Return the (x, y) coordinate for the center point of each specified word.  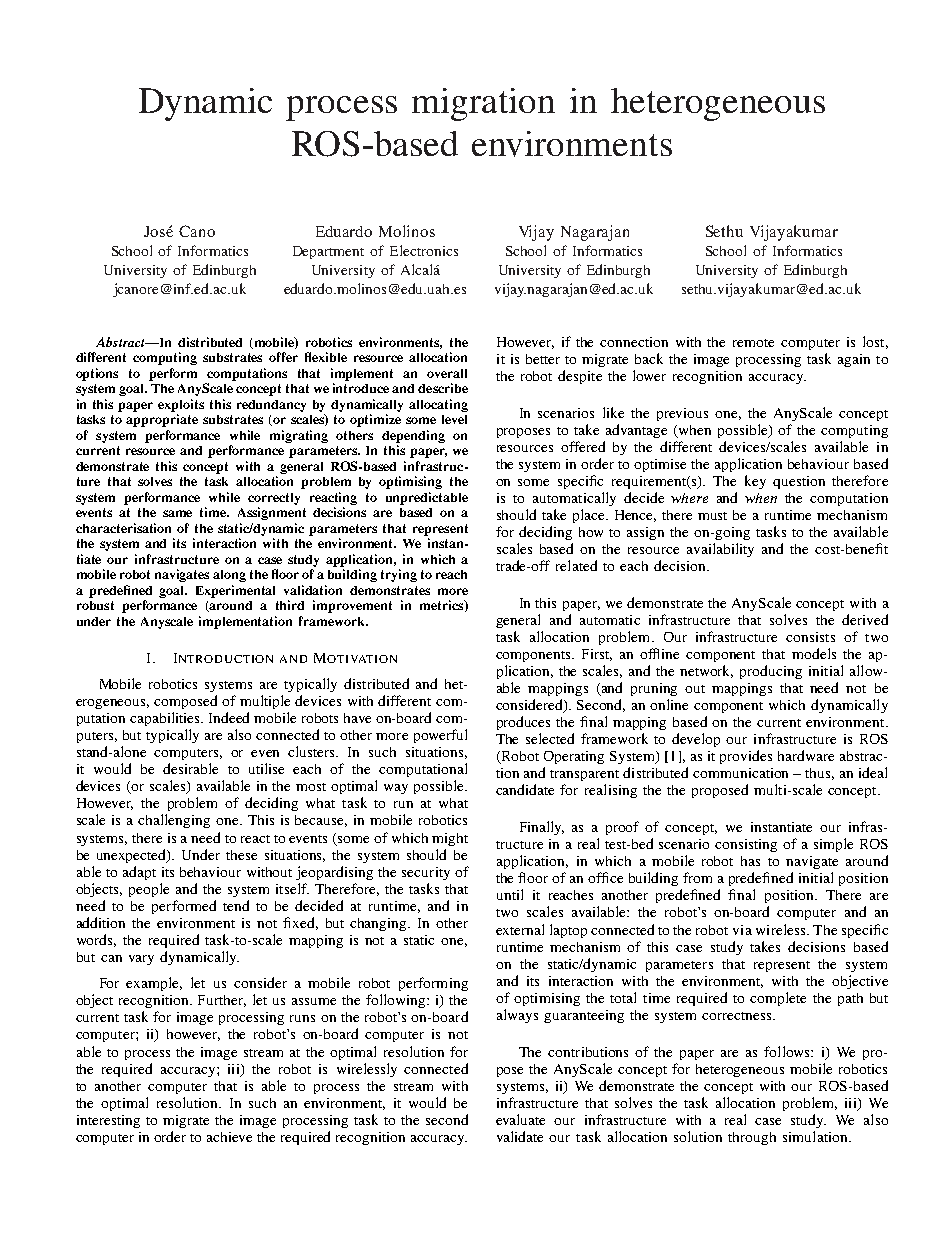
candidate (525, 789)
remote (753, 343)
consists (810, 637)
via (742, 930)
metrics (443, 606)
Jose (158, 231)
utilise (266, 768)
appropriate (162, 420)
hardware (806, 755)
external (520, 929)
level (454, 419)
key (755, 482)
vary (141, 960)
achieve (229, 1137)
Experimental (235, 591)
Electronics (424, 250)
